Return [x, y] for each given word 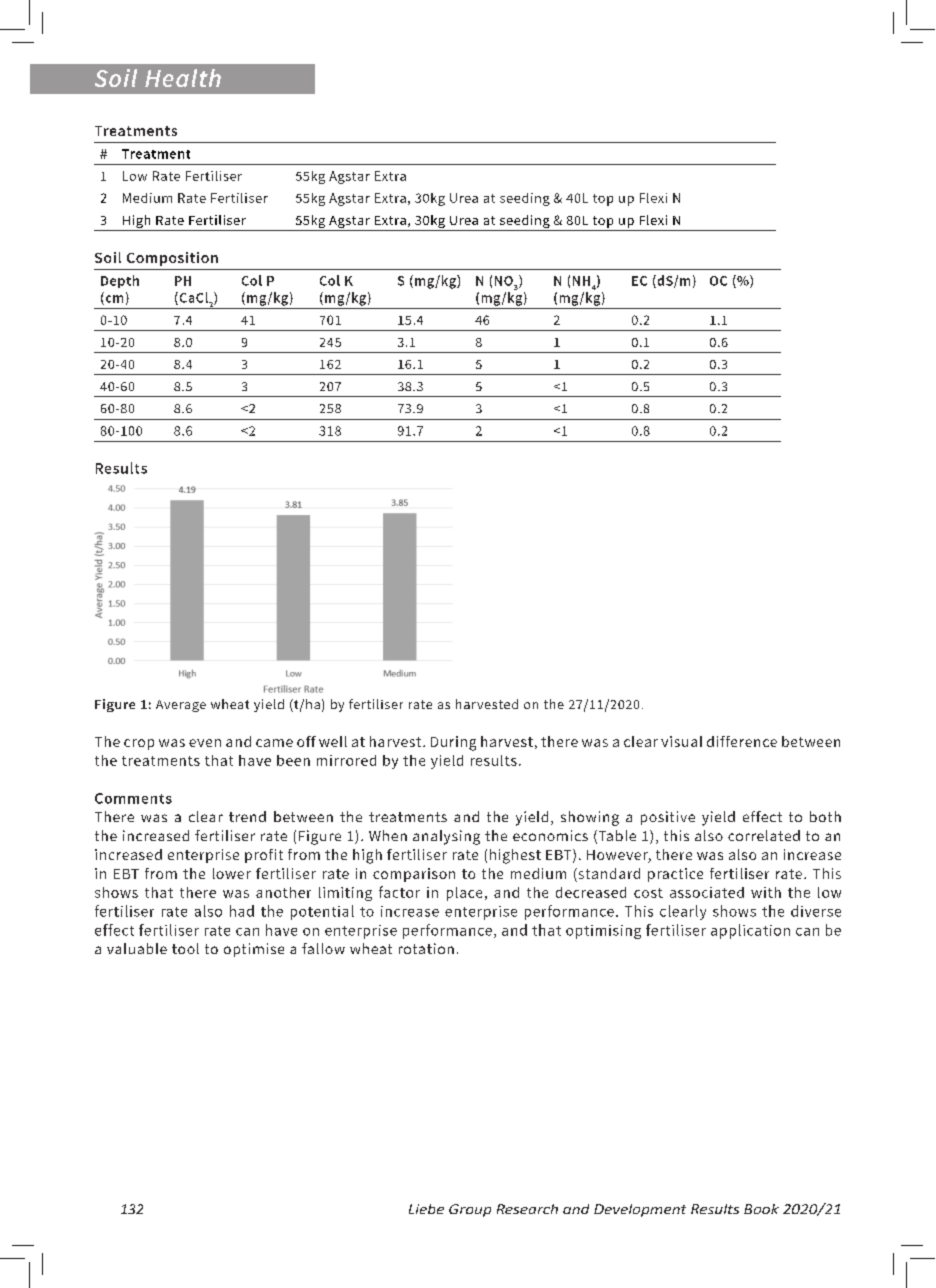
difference [742, 741]
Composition [172, 259]
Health [183, 78]
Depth [120, 281]
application [750, 931]
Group [470, 1210]
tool [185, 948]
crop [139, 744]
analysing [446, 837]
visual [681, 741]
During [453, 743]
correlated [764, 835]
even [205, 743]
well [333, 741]
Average [181, 706]
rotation [426, 948]
